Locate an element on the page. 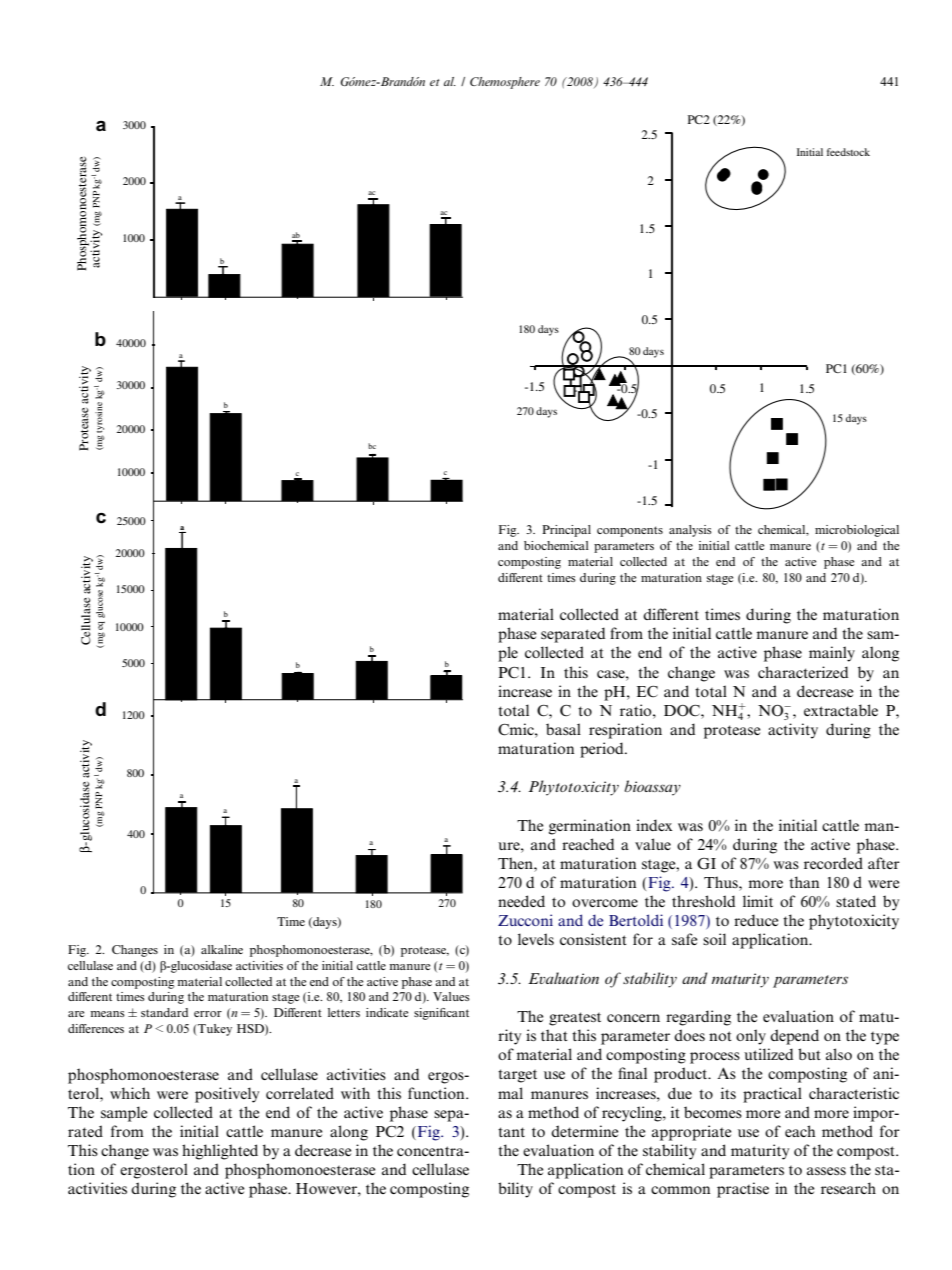  feedstock is located at coordinates (848, 152).
